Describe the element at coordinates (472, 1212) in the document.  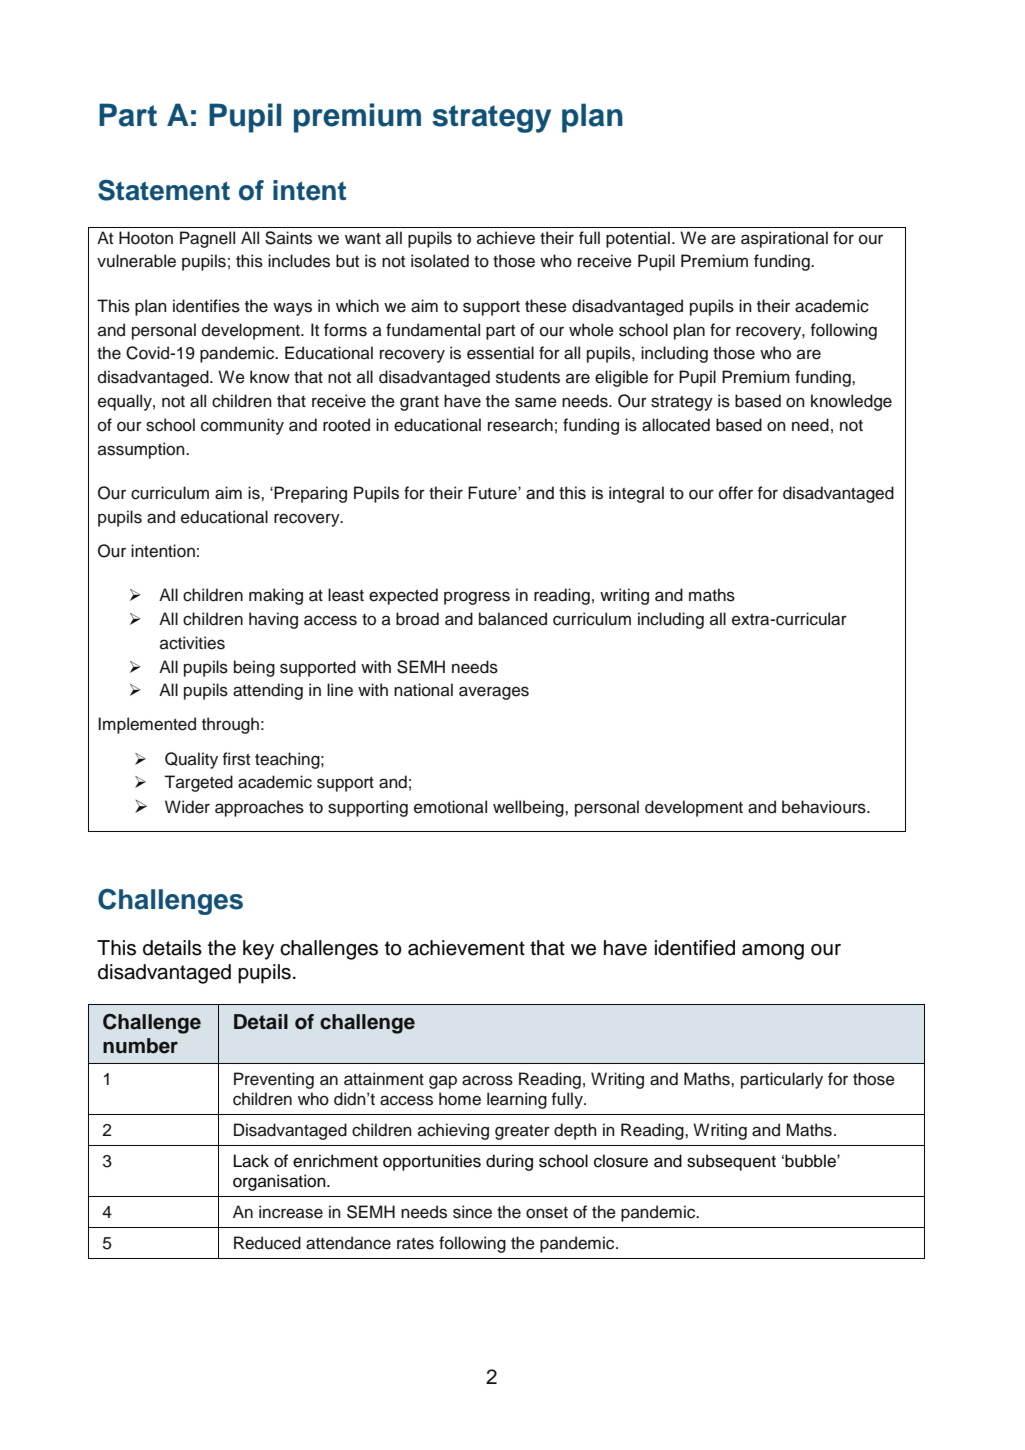
I see `since` at that location.
